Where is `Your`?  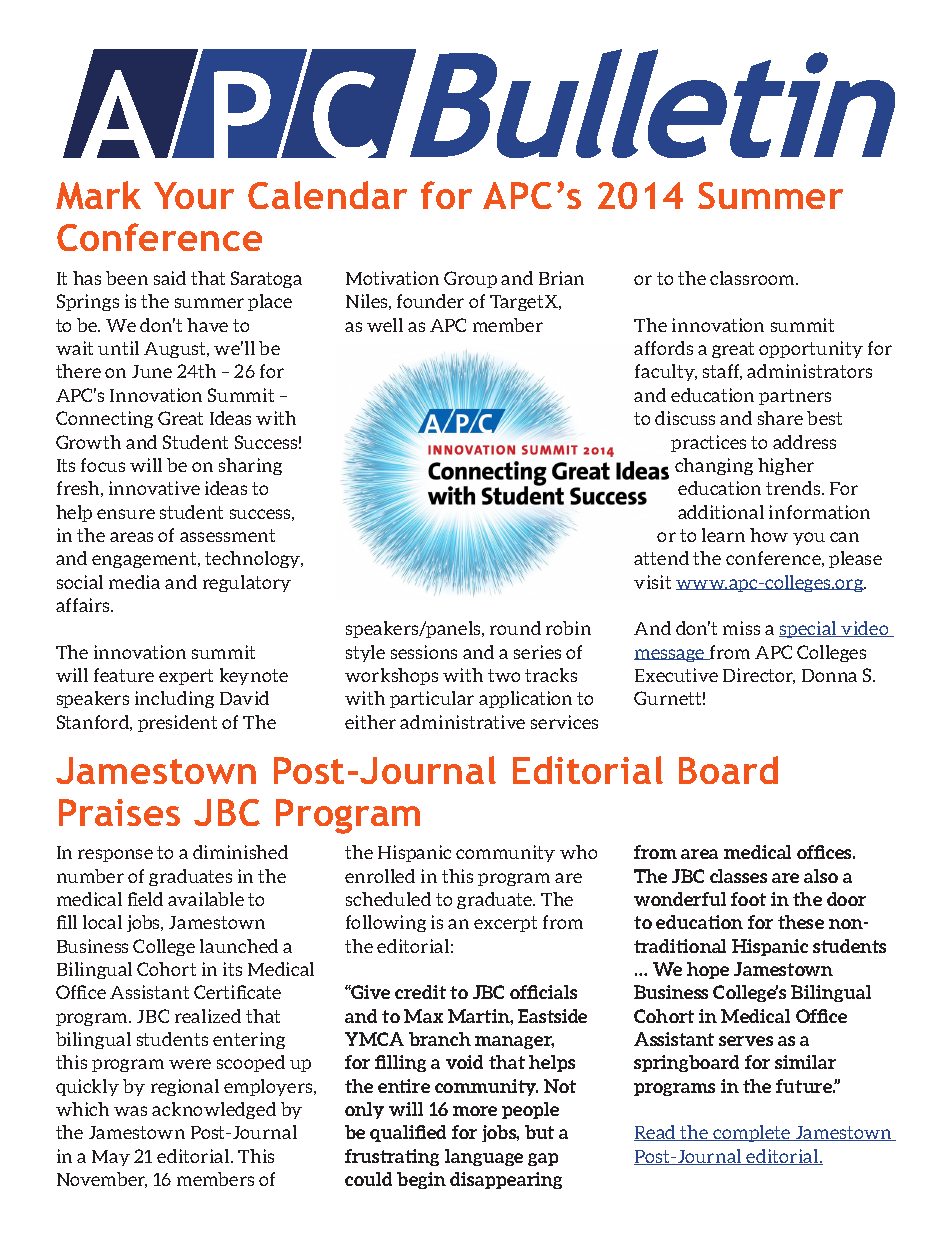
Your is located at coordinates (194, 195).
